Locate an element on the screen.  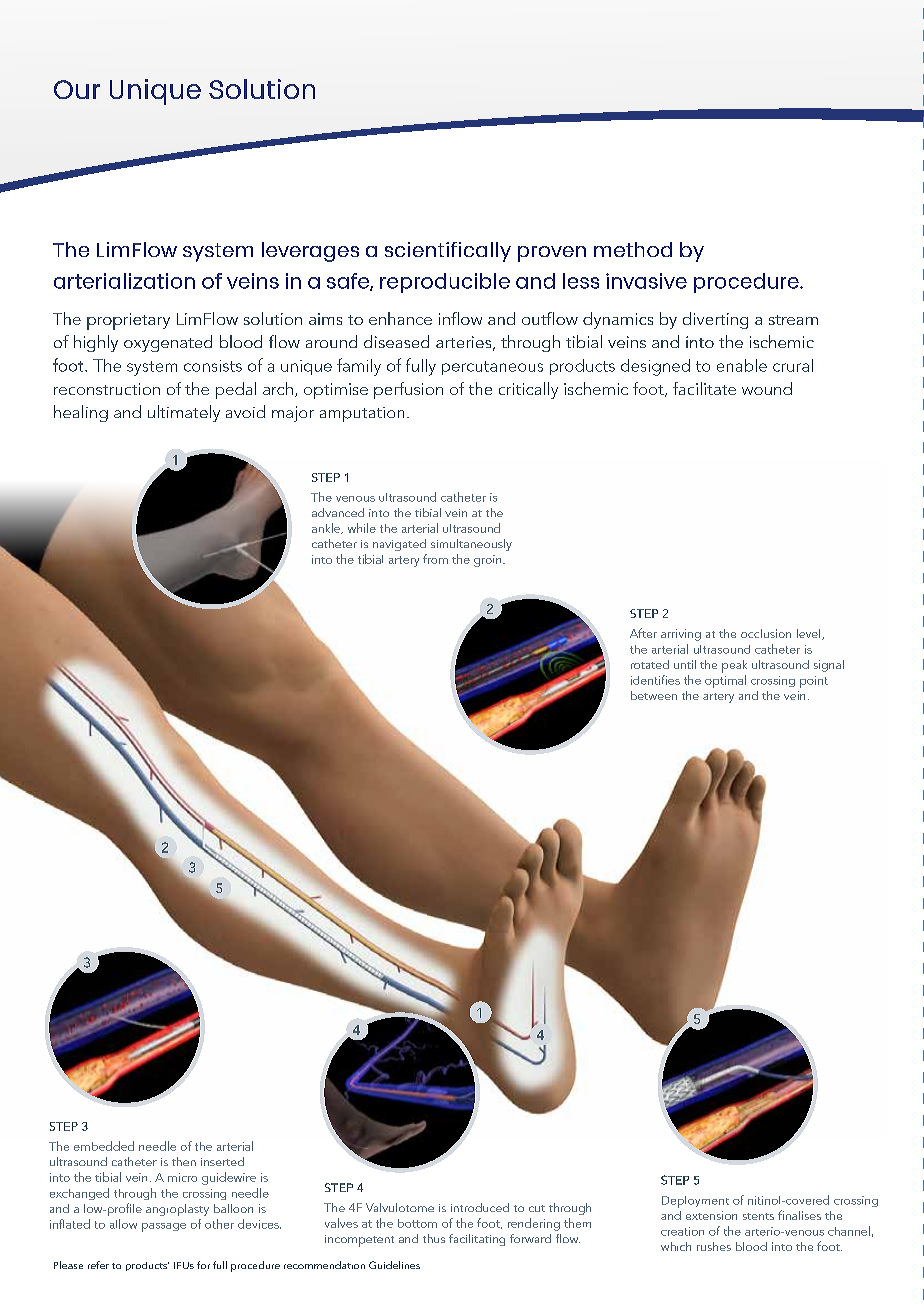
ankle is located at coordinates (327, 528).
